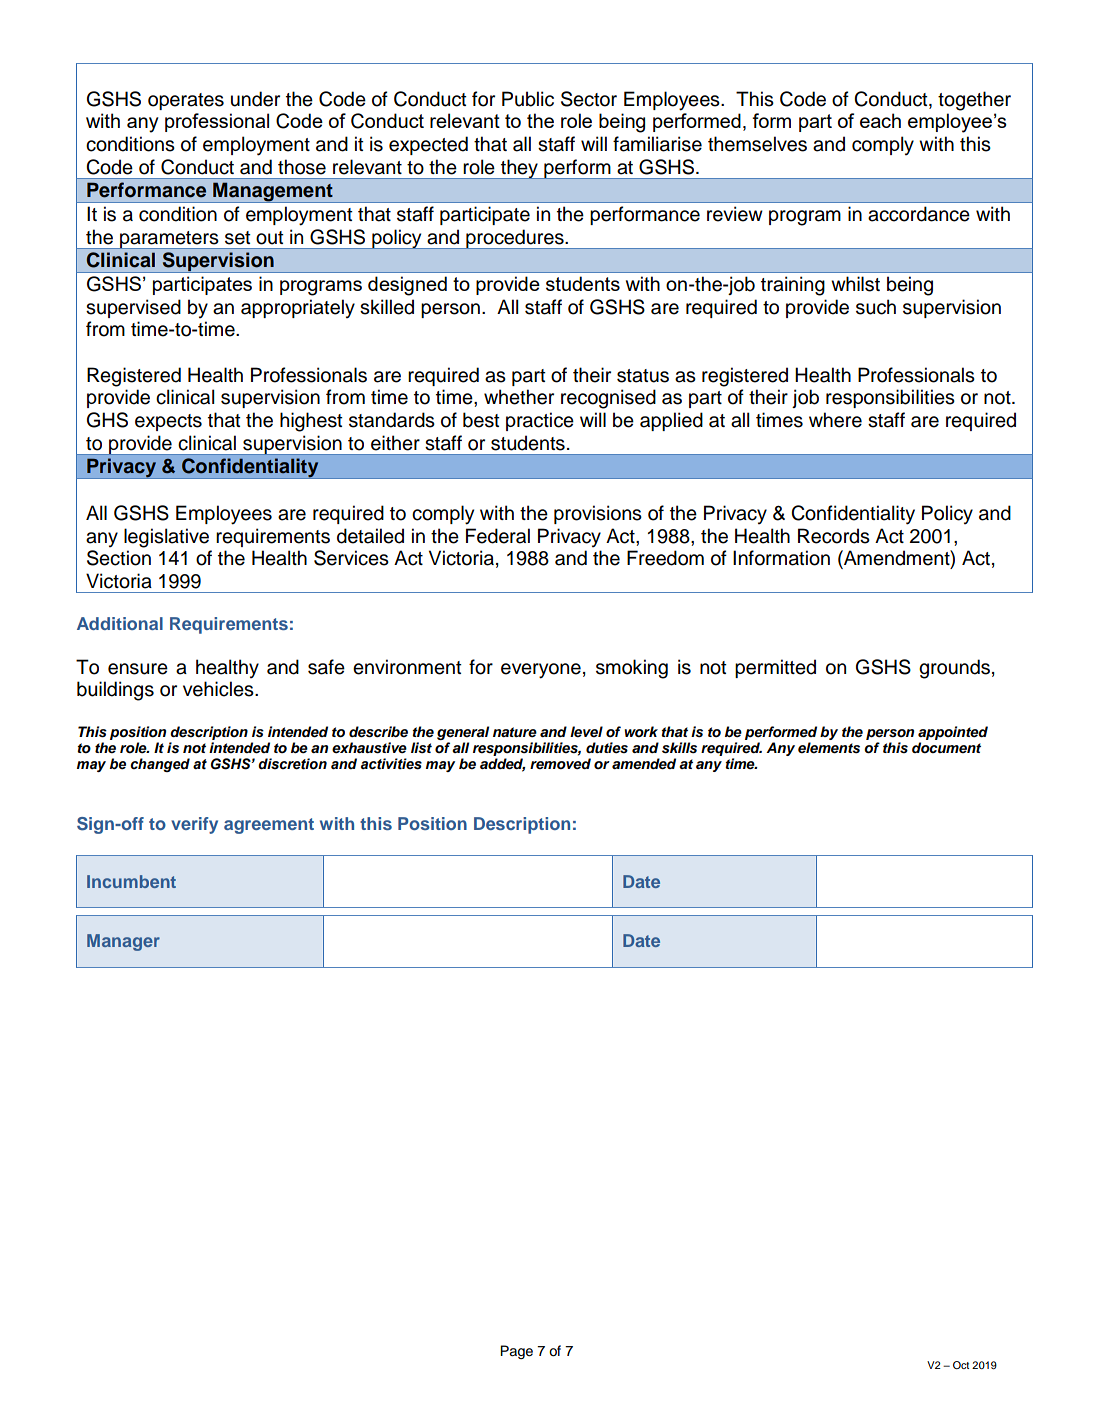 The image size is (1098, 1422). I want to click on elements, so click(829, 748).
